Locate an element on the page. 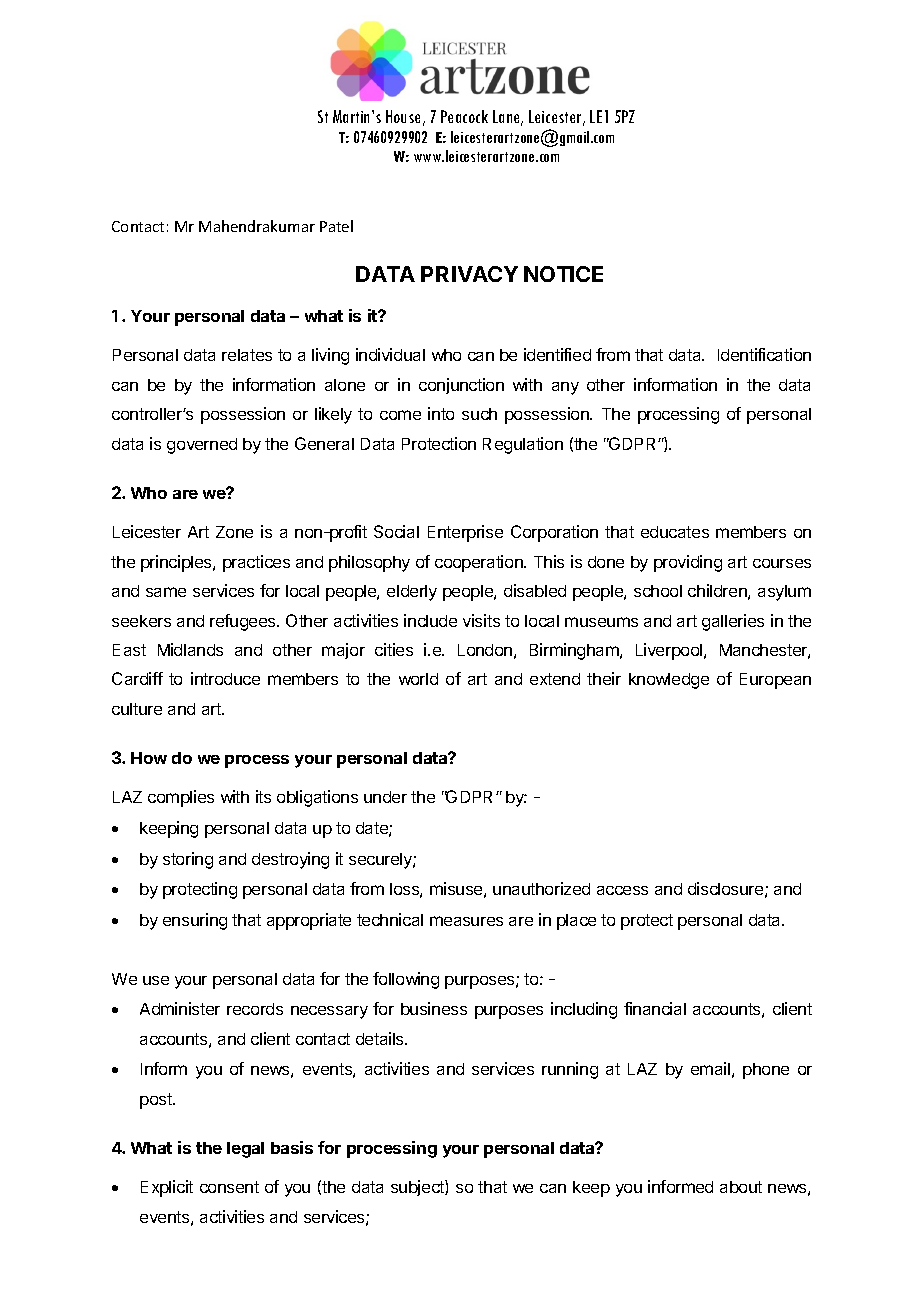 Image resolution: width=924 pixels, height=1308 pixels. world is located at coordinates (418, 679).
